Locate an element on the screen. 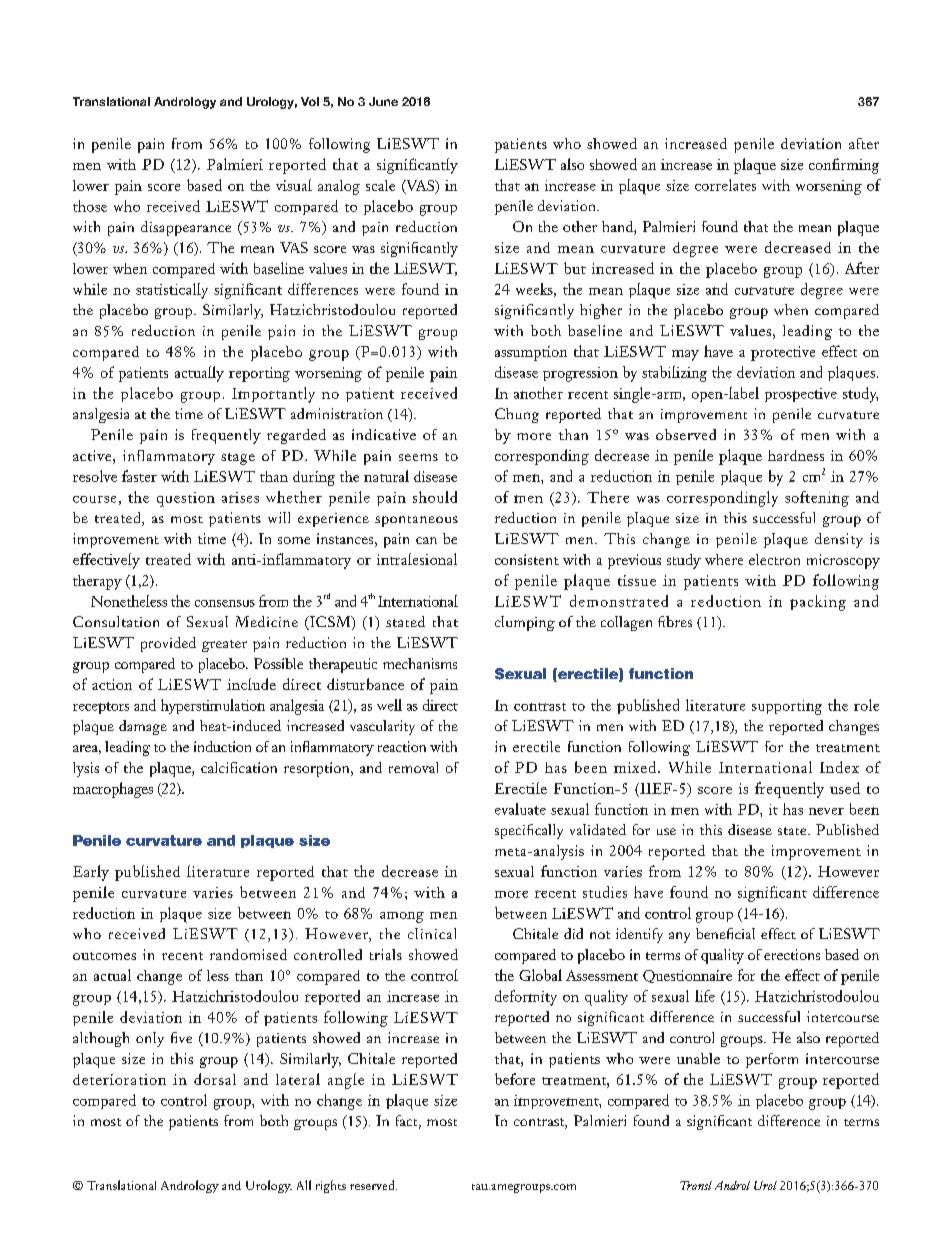  before is located at coordinates (515, 1079).
